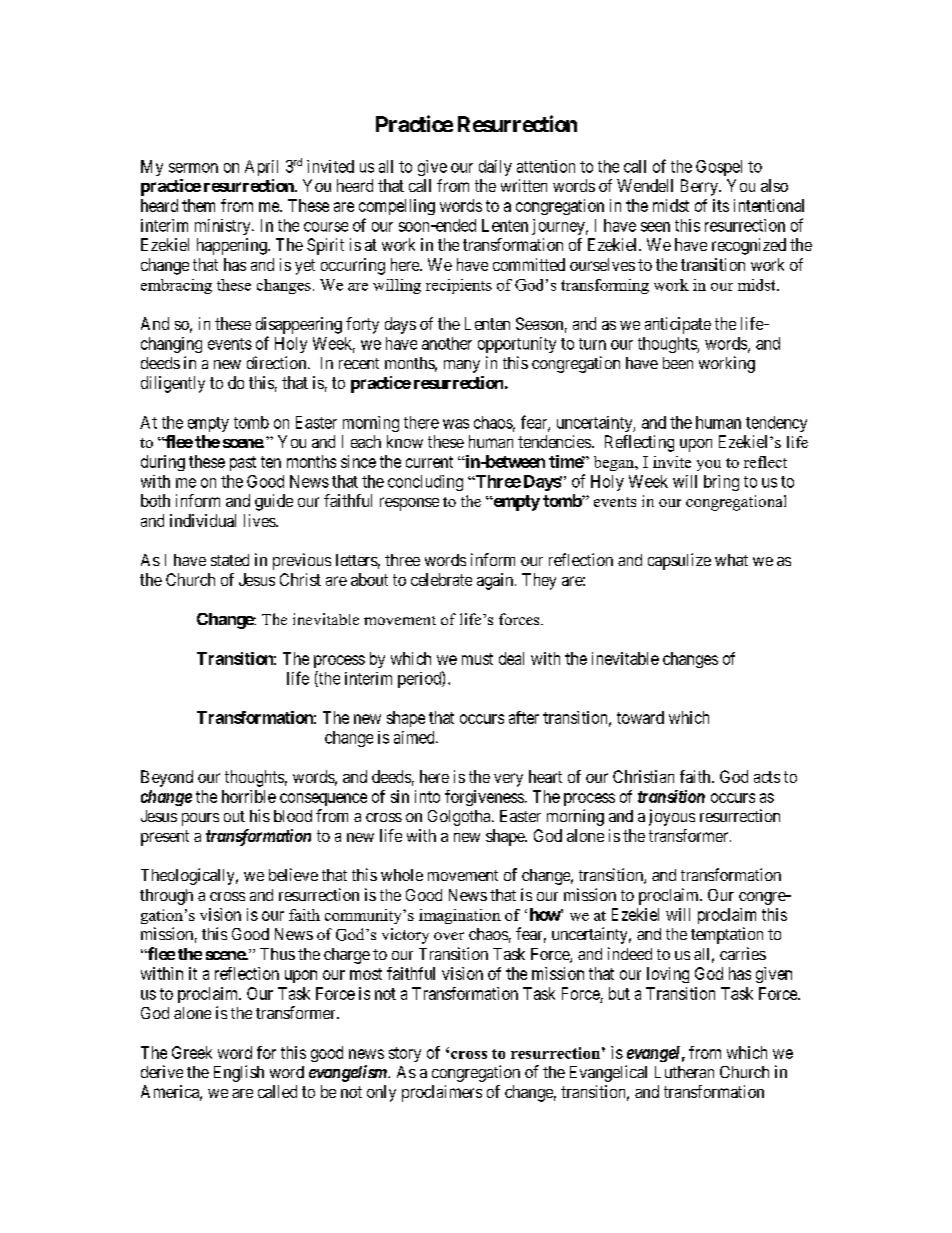 Image resolution: width=952 pixels, height=1233 pixels. What do you see at coordinates (198, 205) in the screenshot?
I see `them` at bounding box center [198, 205].
